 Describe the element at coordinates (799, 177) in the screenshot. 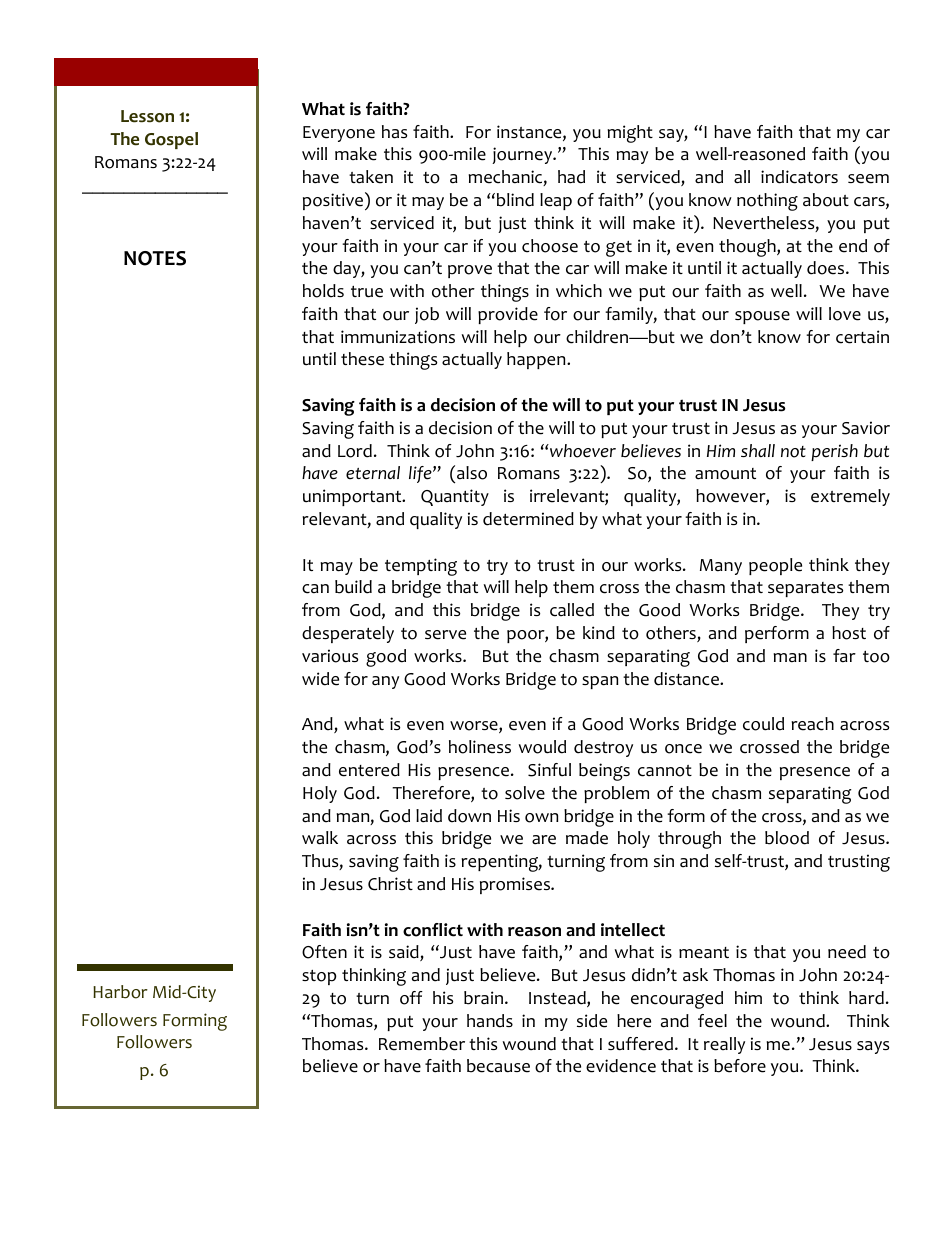

I see `indicators` at that location.
